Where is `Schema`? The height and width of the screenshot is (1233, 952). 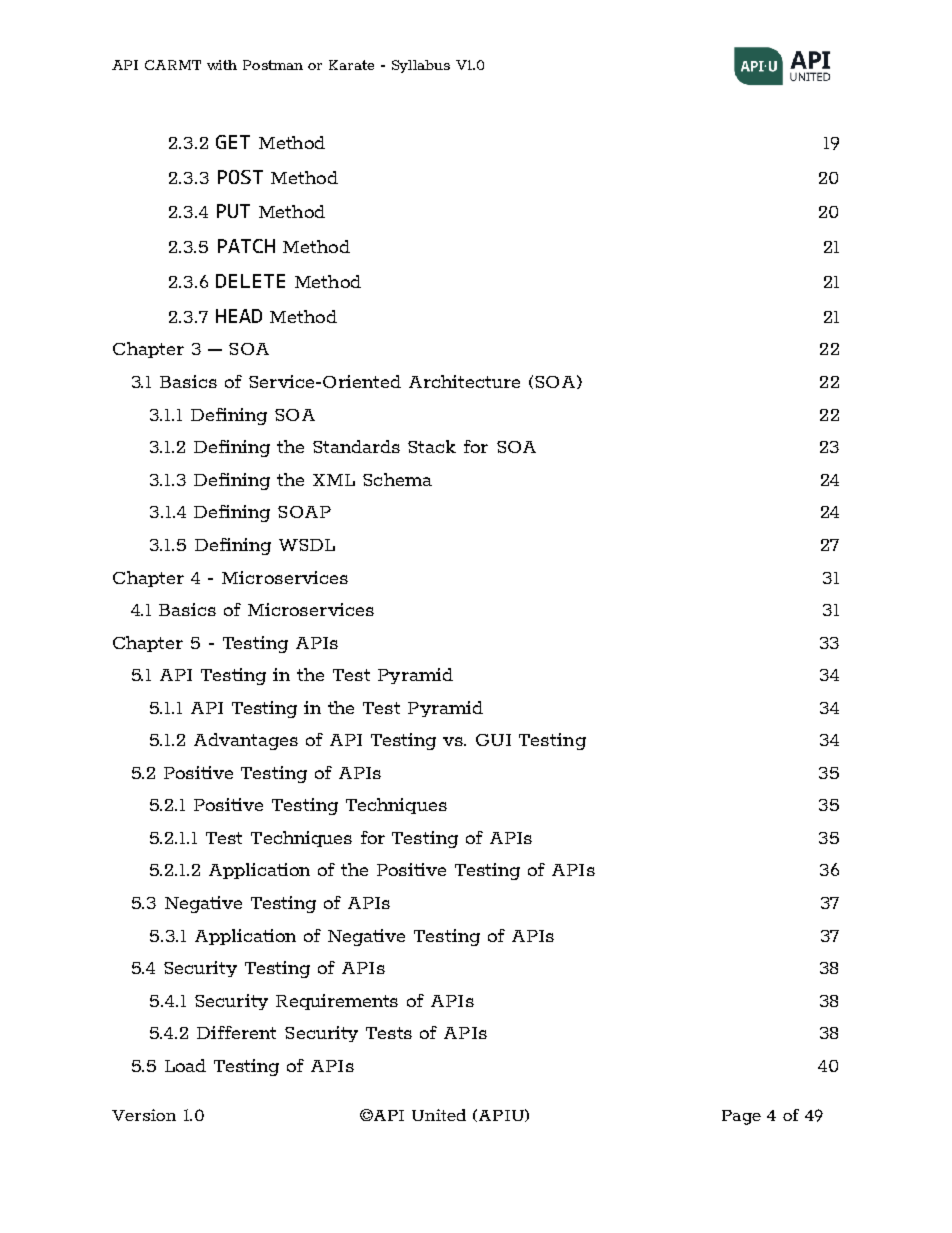
Schema is located at coordinates (397, 479).
